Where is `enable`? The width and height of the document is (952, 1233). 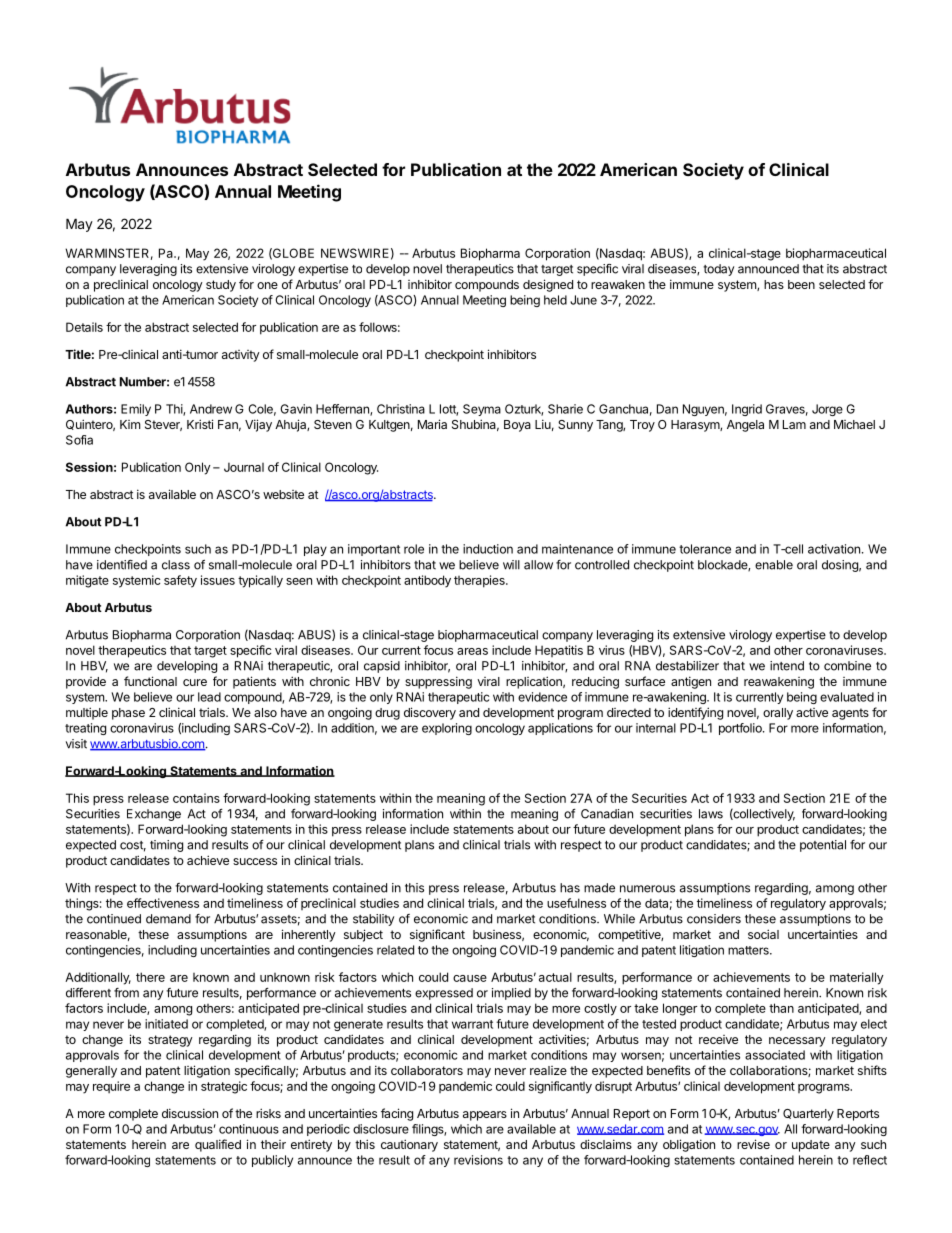
enable is located at coordinates (774, 565).
